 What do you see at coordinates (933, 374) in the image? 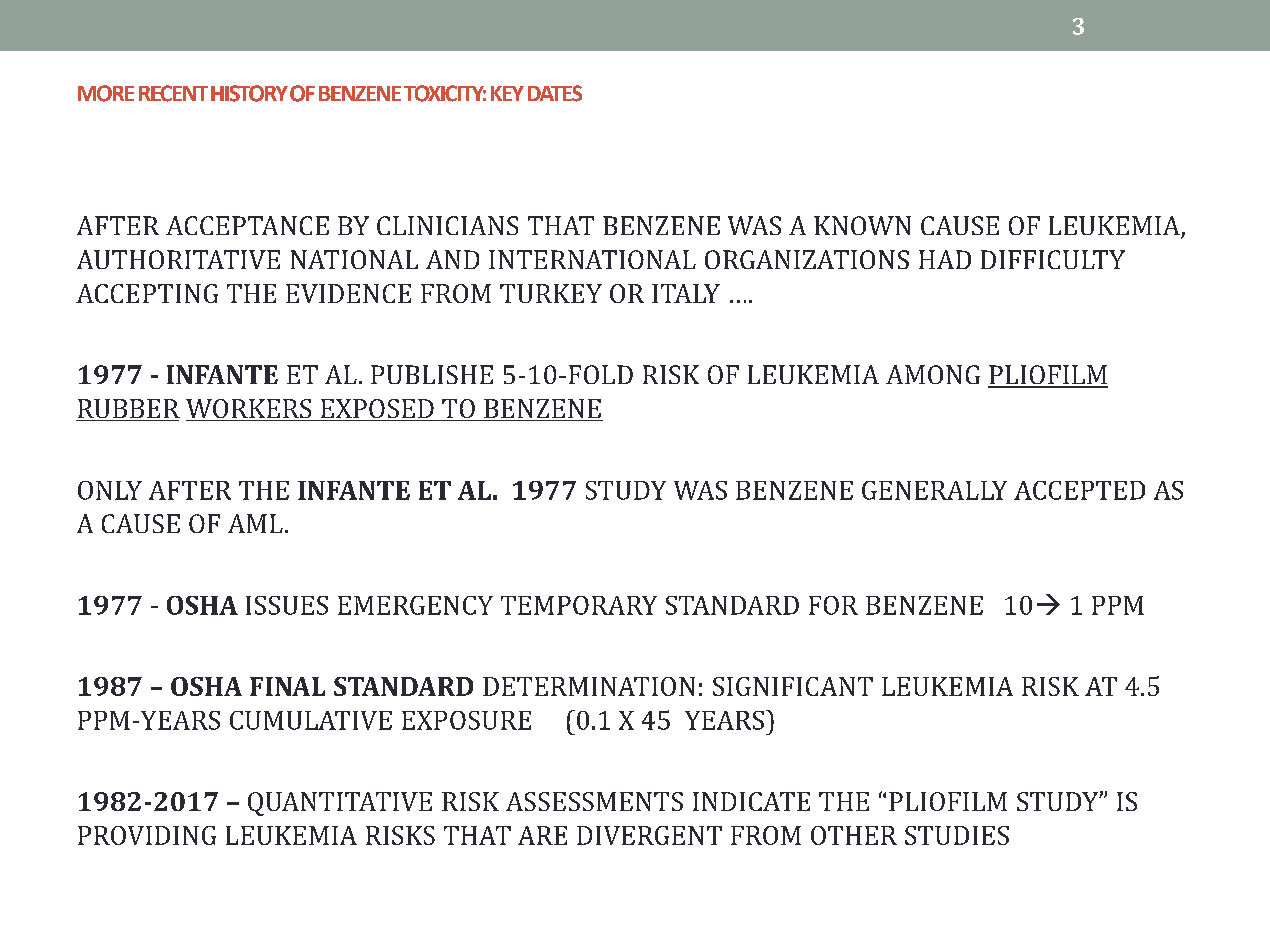
I see `AMONG` at bounding box center [933, 374].
